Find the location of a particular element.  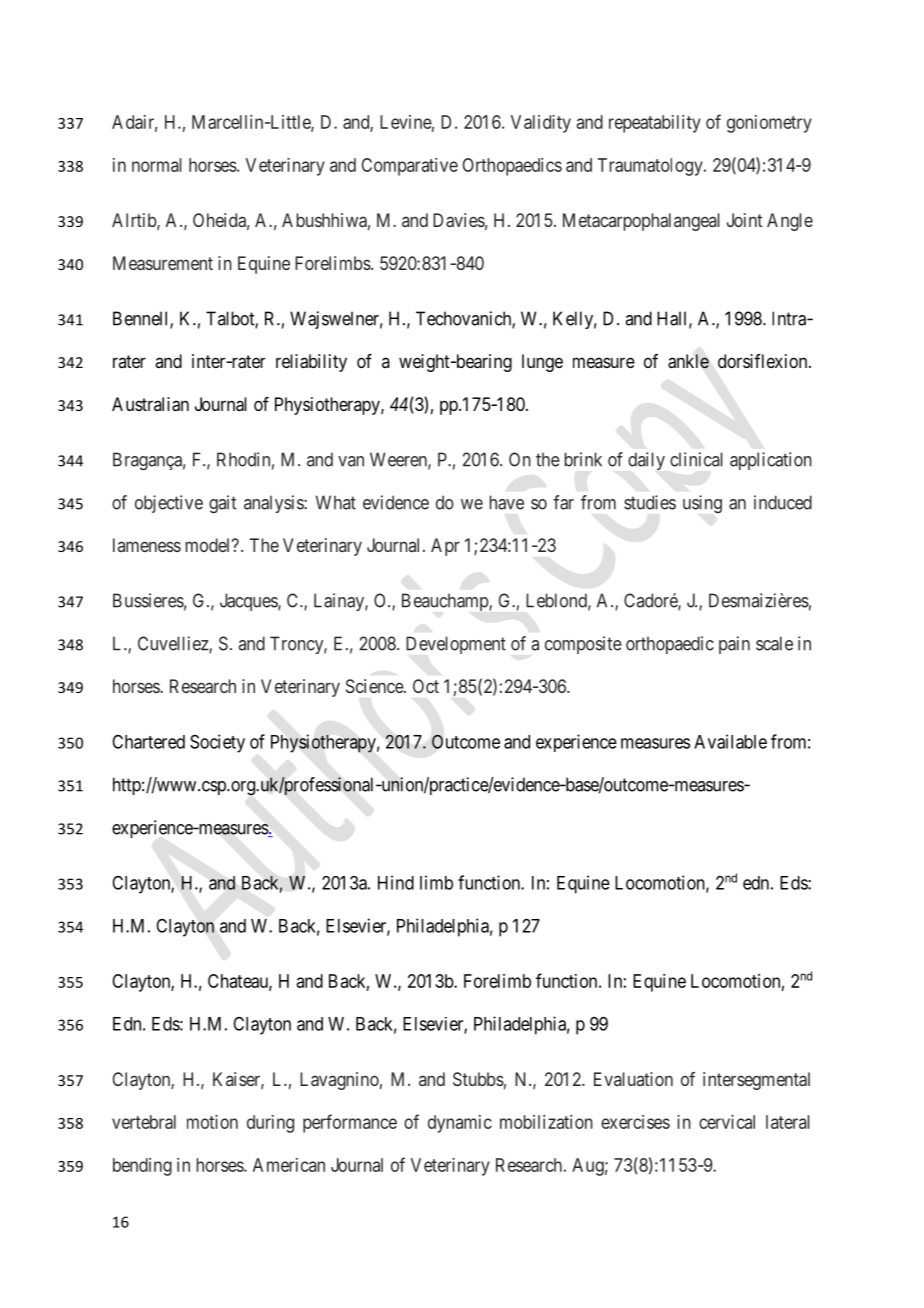

normal is located at coordinates (157, 165).
